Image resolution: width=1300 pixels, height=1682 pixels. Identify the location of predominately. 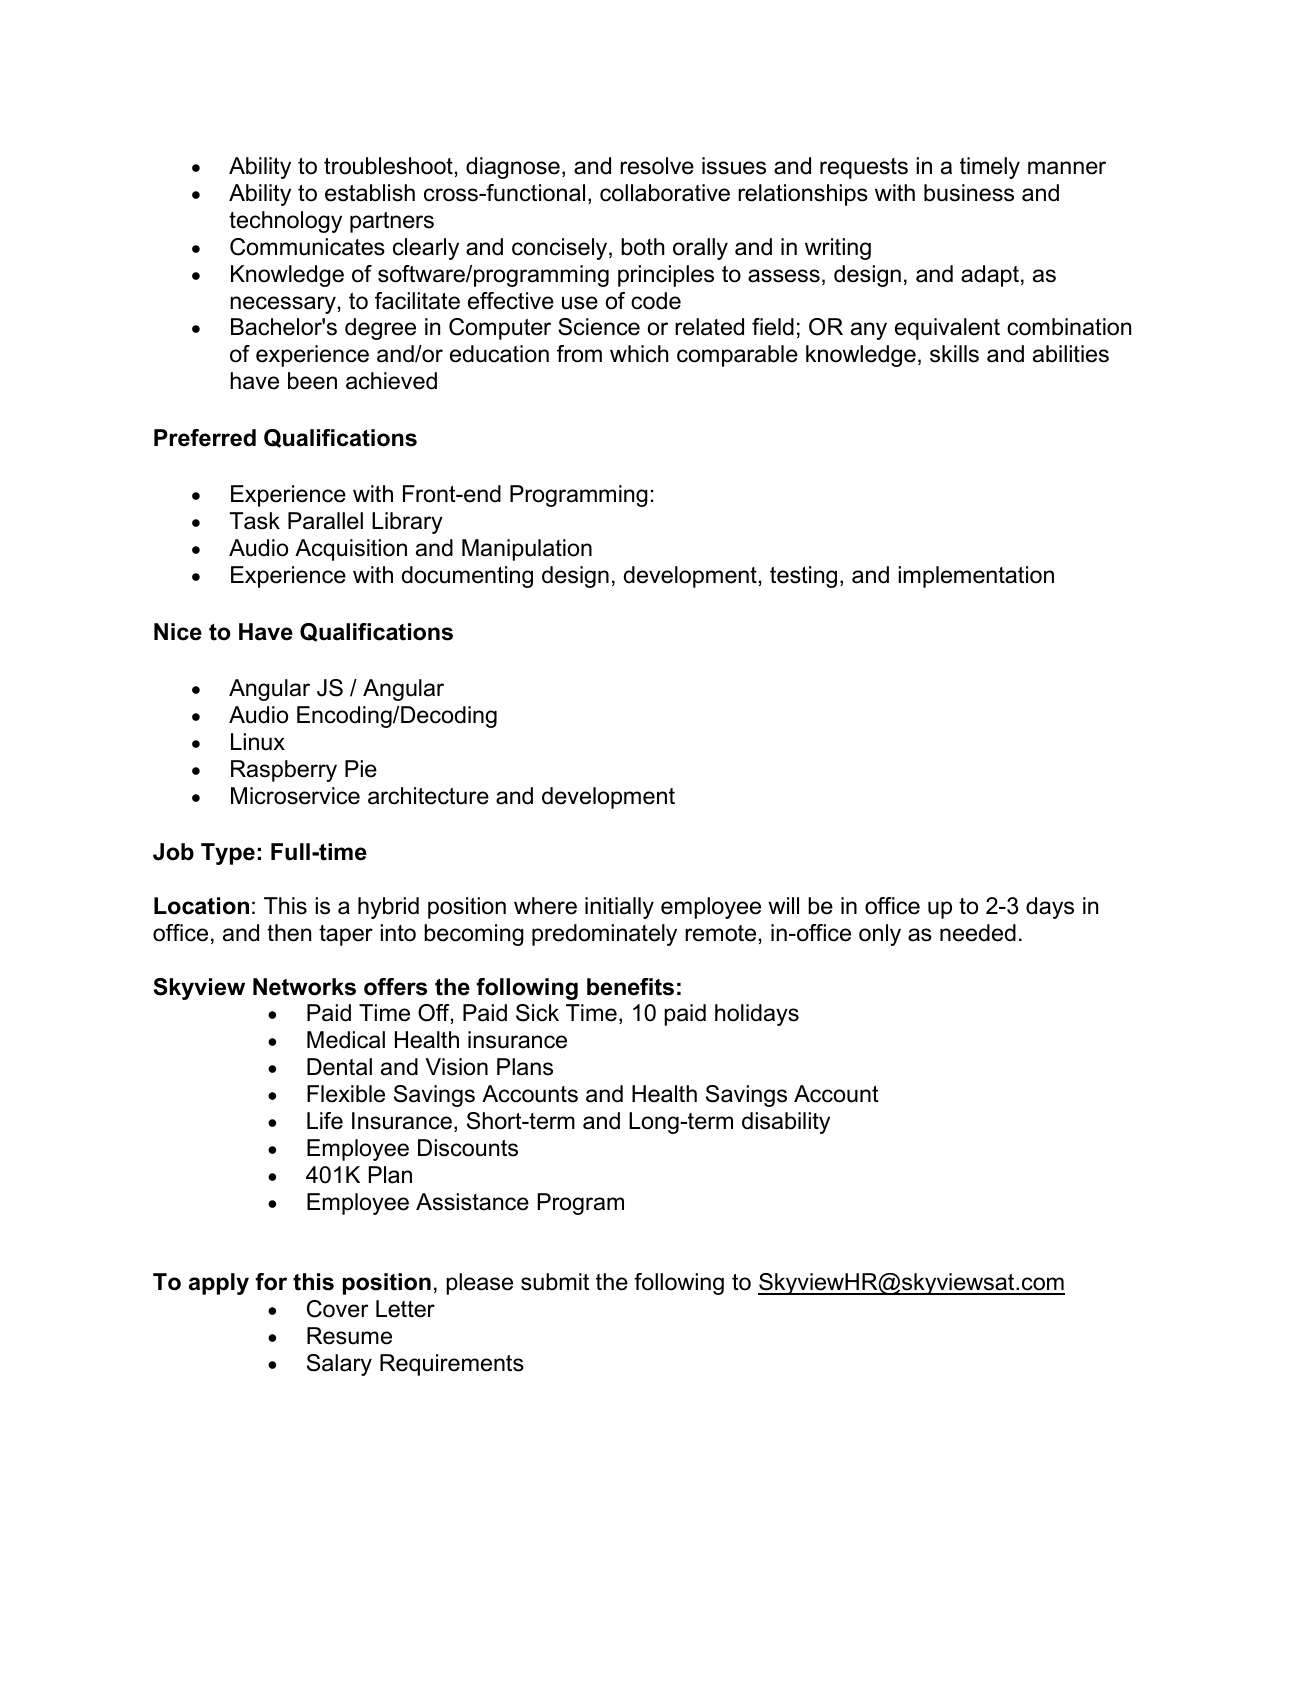
(604, 935).
